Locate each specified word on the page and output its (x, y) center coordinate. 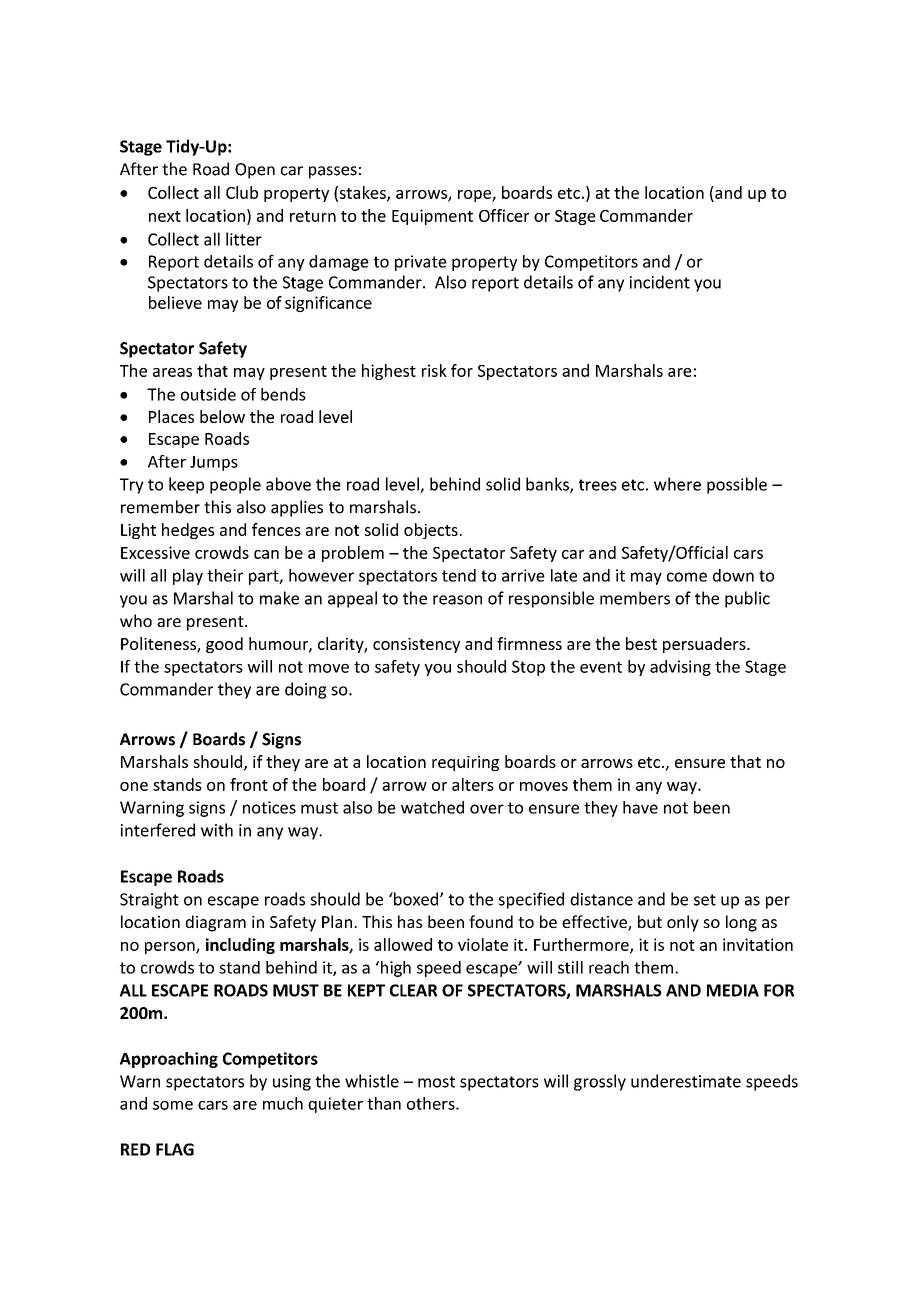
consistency (416, 645)
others (432, 1103)
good (224, 645)
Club (242, 192)
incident (660, 282)
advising (680, 668)
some (173, 1105)
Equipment (432, 217)
